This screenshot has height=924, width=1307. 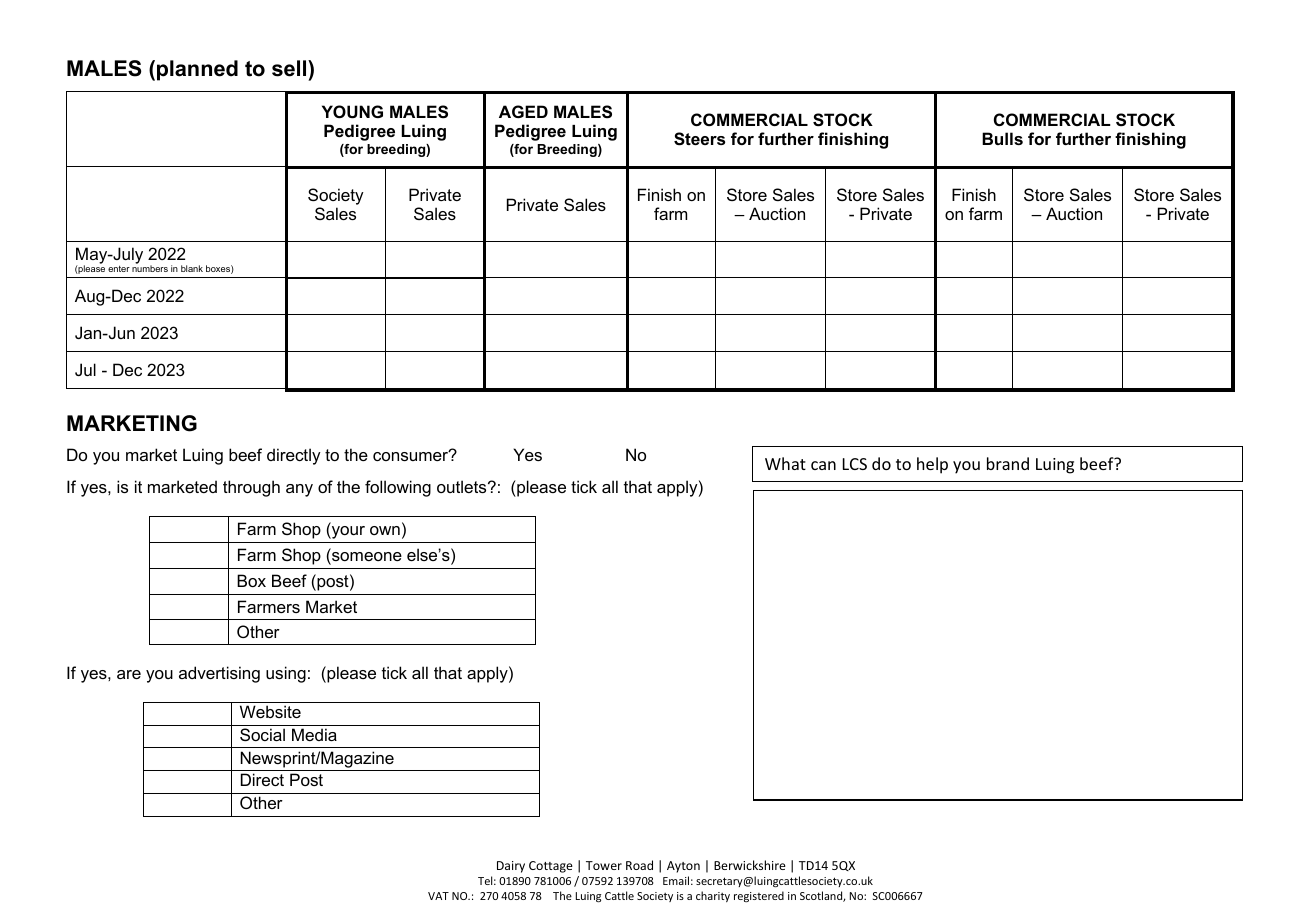 What do you see at coordinates (197, 70) in the screenshot?
I see `planned` at bounding box center [197, 70].
